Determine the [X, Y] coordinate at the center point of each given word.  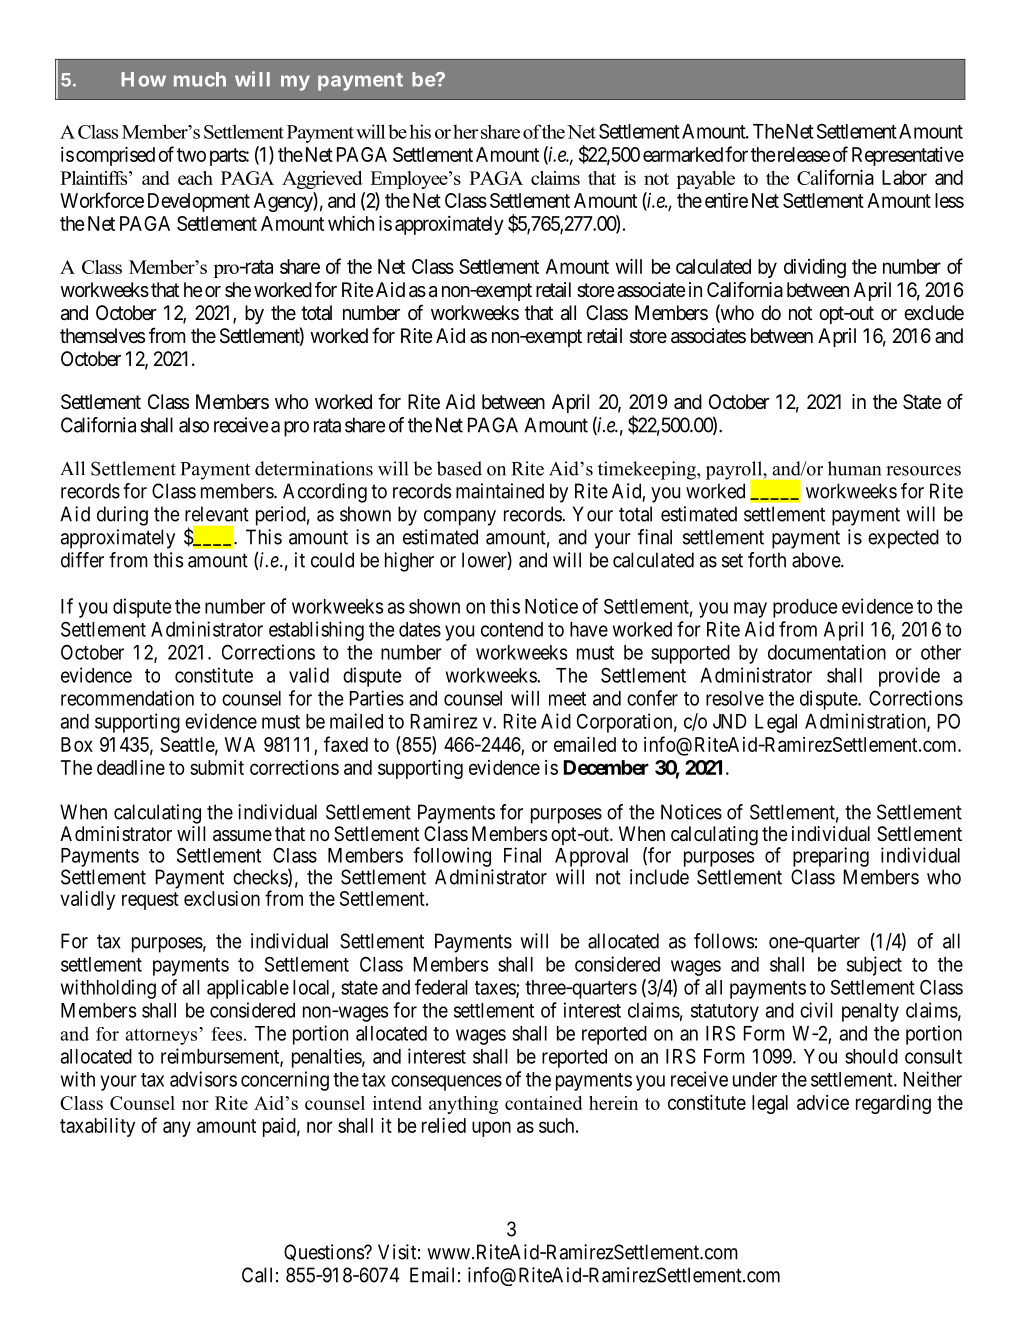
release [802, 154]
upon [491, 1129]
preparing [831, 857]
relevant [217, 514]
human [854, 468]
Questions [324, 1252]
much [200, 79]
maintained [500, 491]
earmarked [683, 154]
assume [242, 836]
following [452, 857]
